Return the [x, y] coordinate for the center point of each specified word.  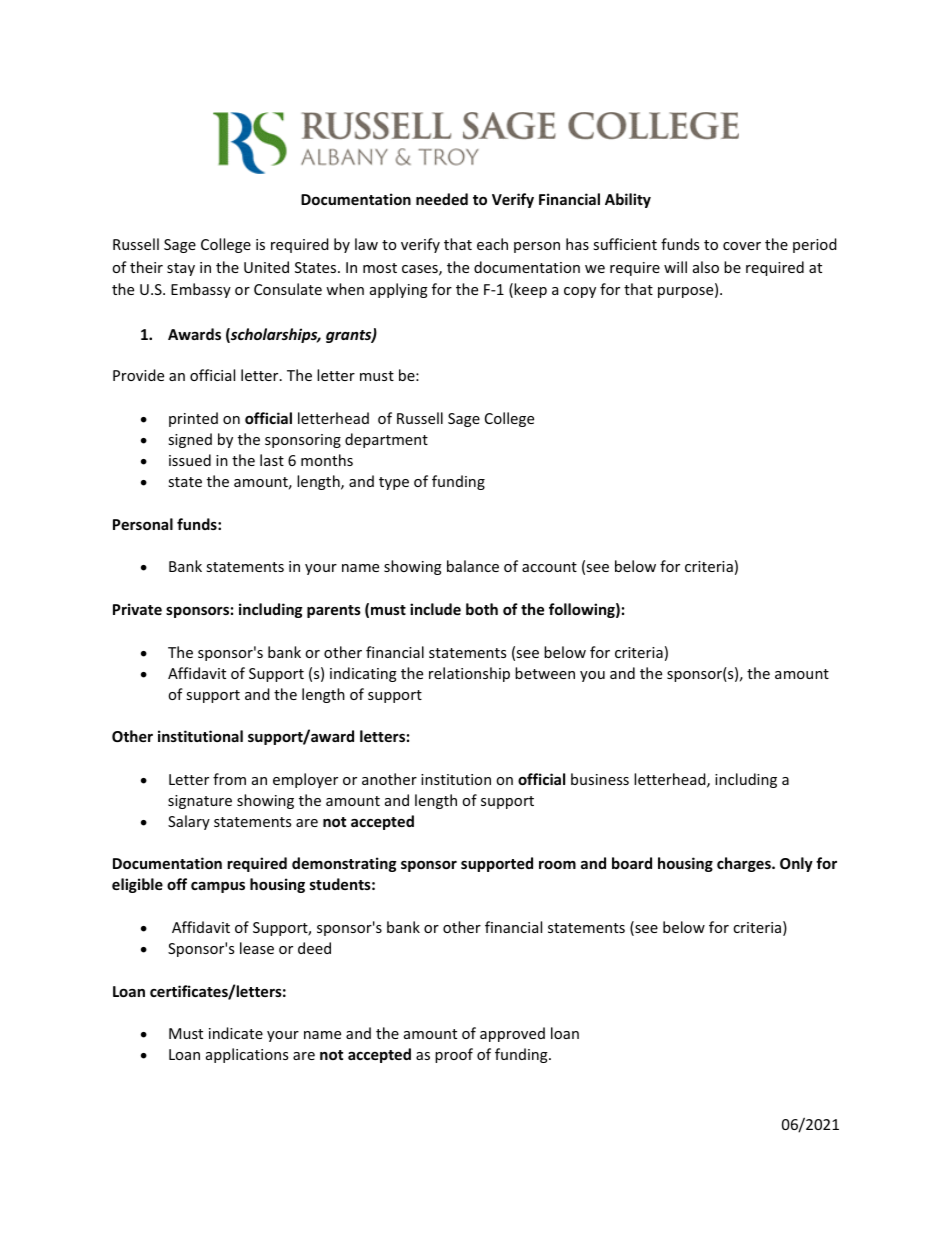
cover [742, 246]
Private [137, 609]
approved [512, 1034]
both [482, 609]
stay [181, 269]
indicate [236, 1033]
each [492, 244]
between [545, 673]
